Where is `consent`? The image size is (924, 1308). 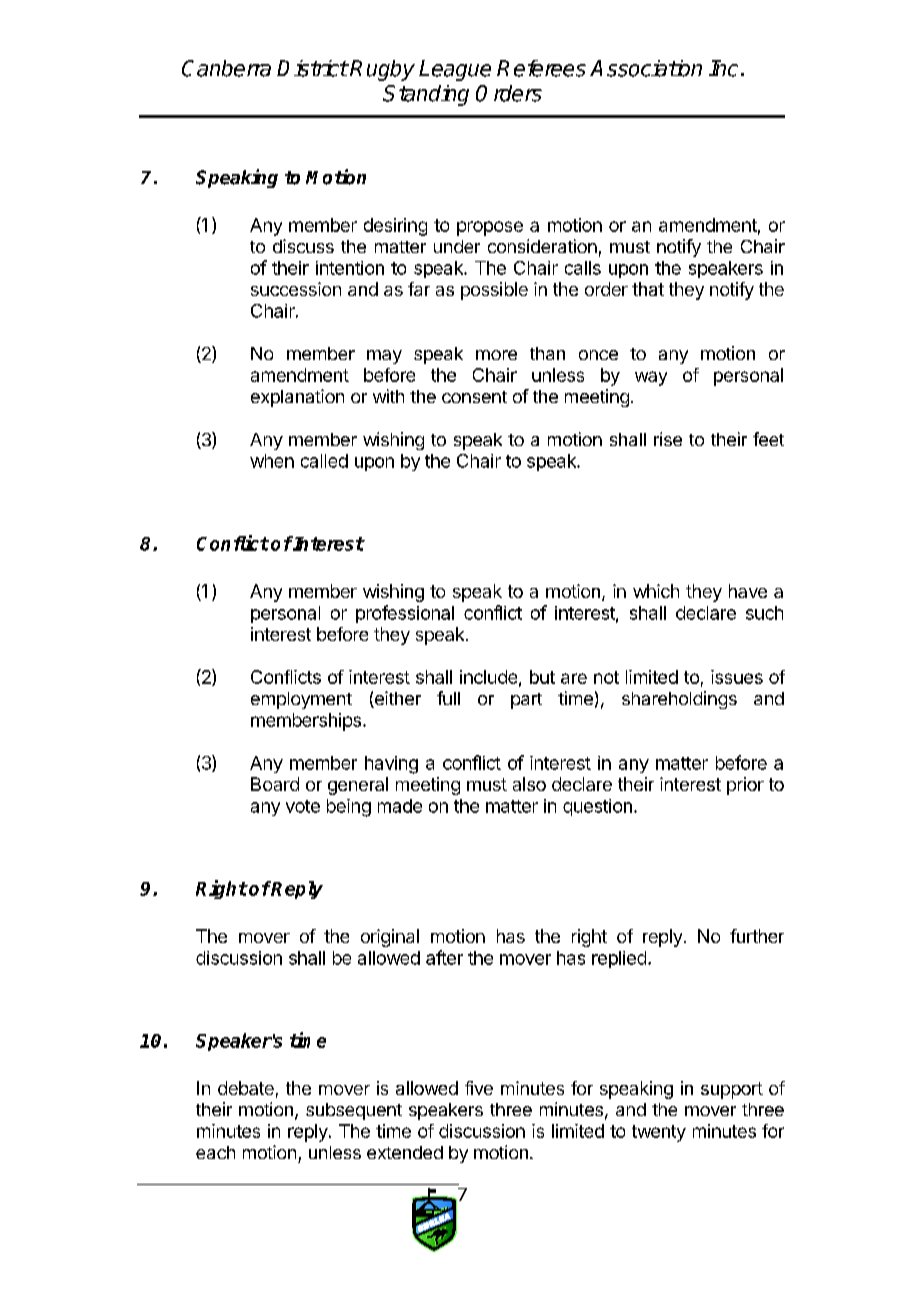 consent is located at coordinates (474, 397).
